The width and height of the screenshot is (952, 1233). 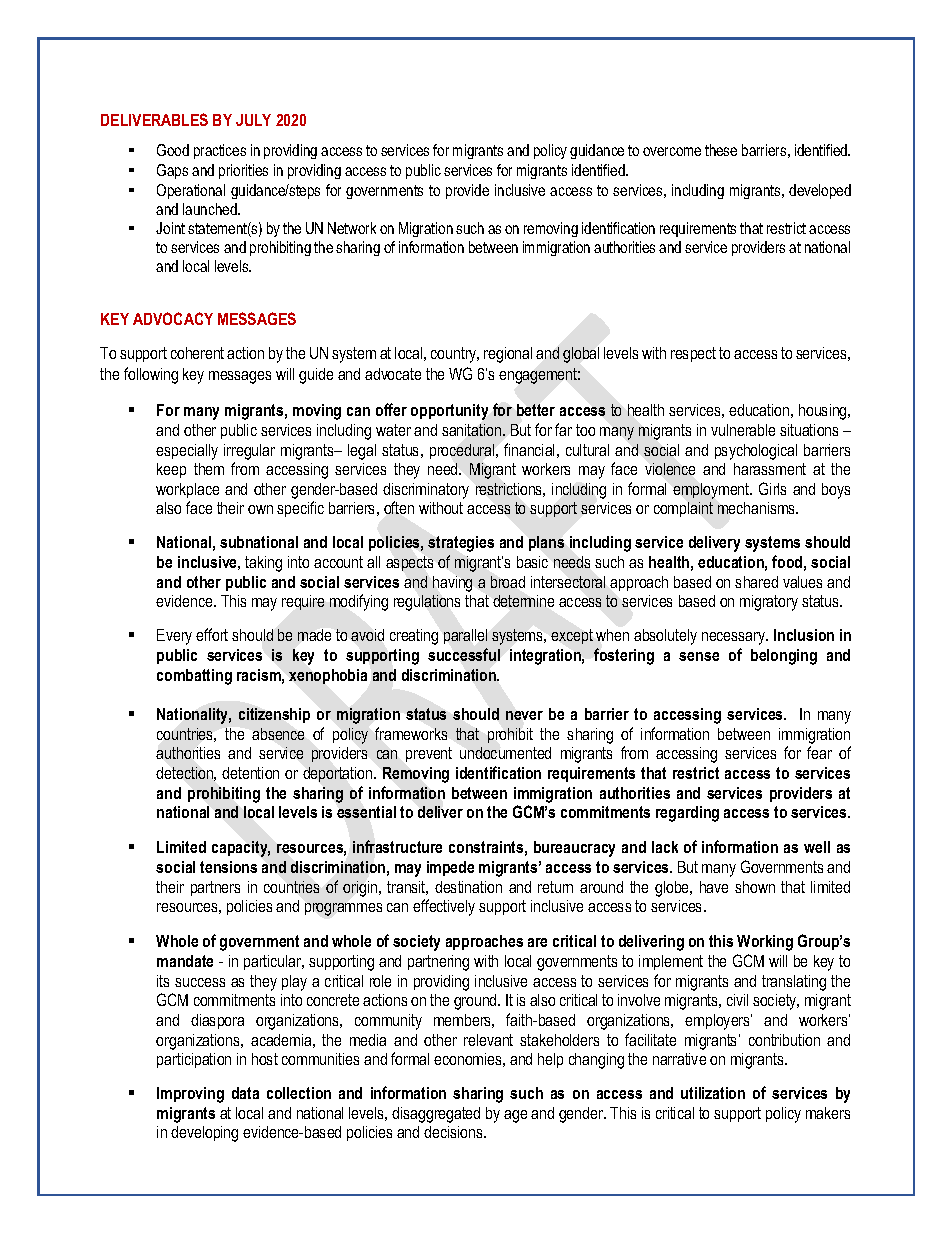 I want to click on coherent, so click(x=197, y=353).
